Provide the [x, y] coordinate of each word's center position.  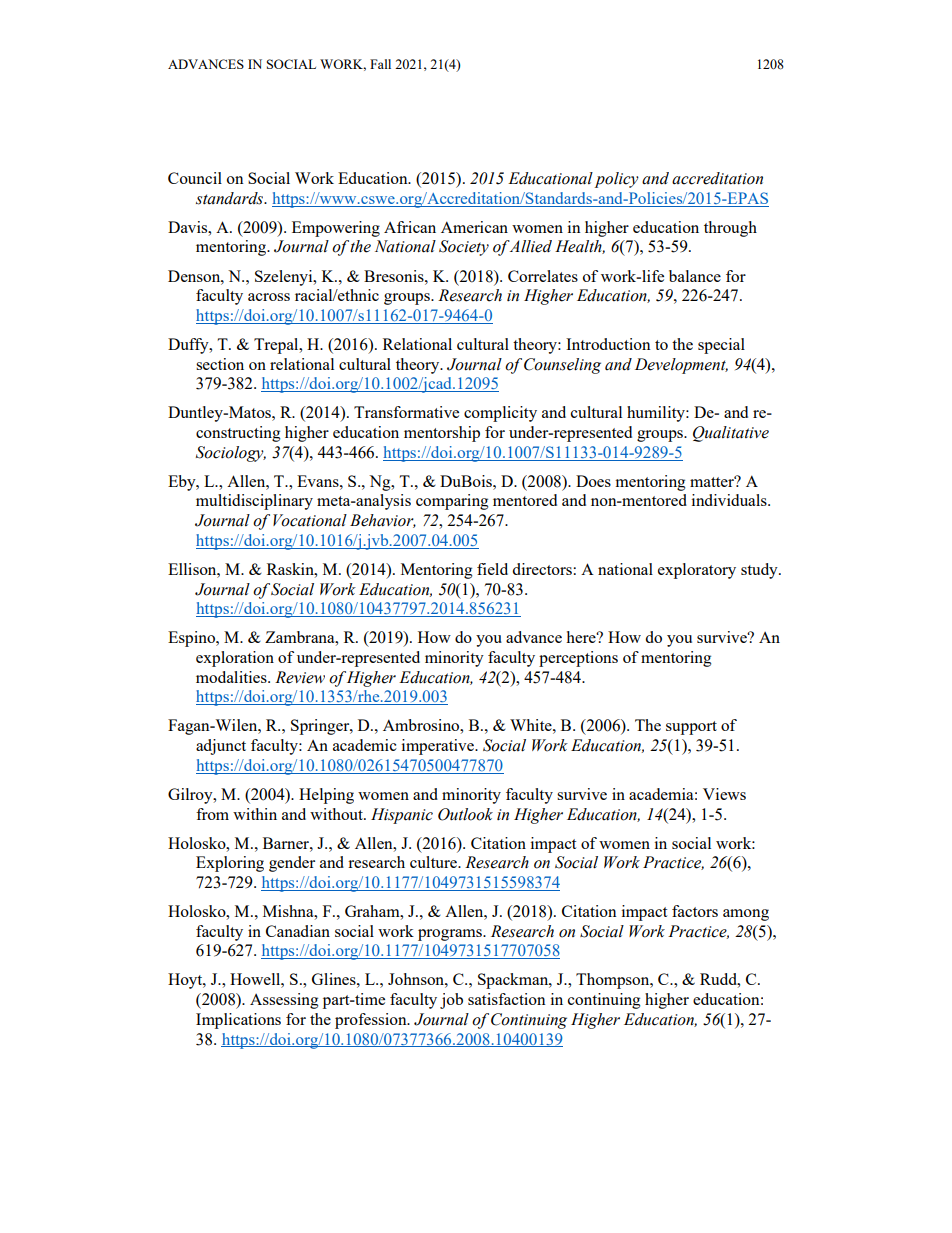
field [492, 569]
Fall [380, 64]
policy [617, 180]
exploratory [697, 571]
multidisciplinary [254, 502]
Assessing [284, 1001]
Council [195, 178]
